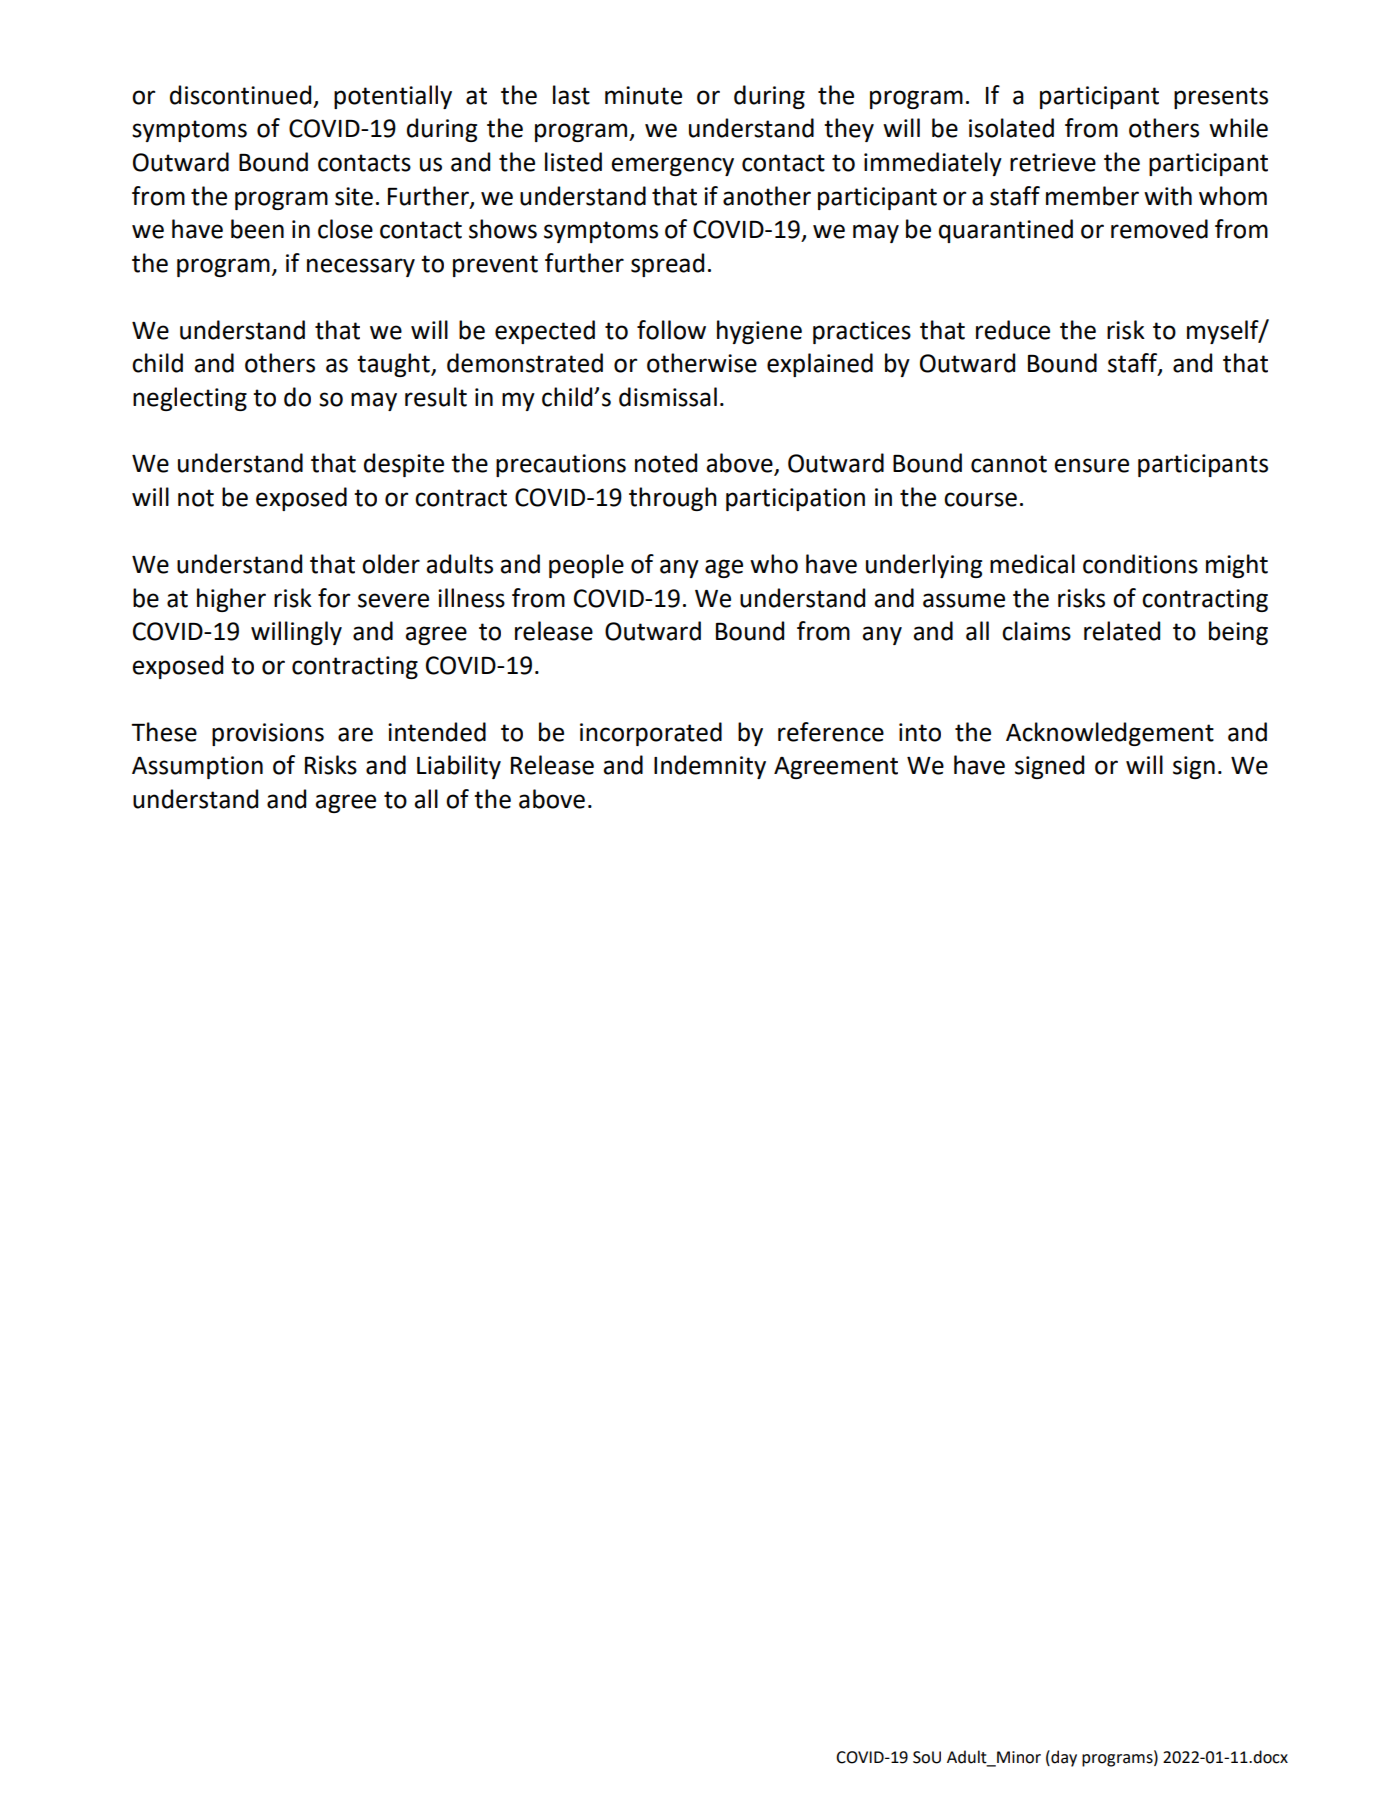 Image resolution: width=1400 pixels, height=1812 pixels. I want to click on Assumption, so click(197, 767).
